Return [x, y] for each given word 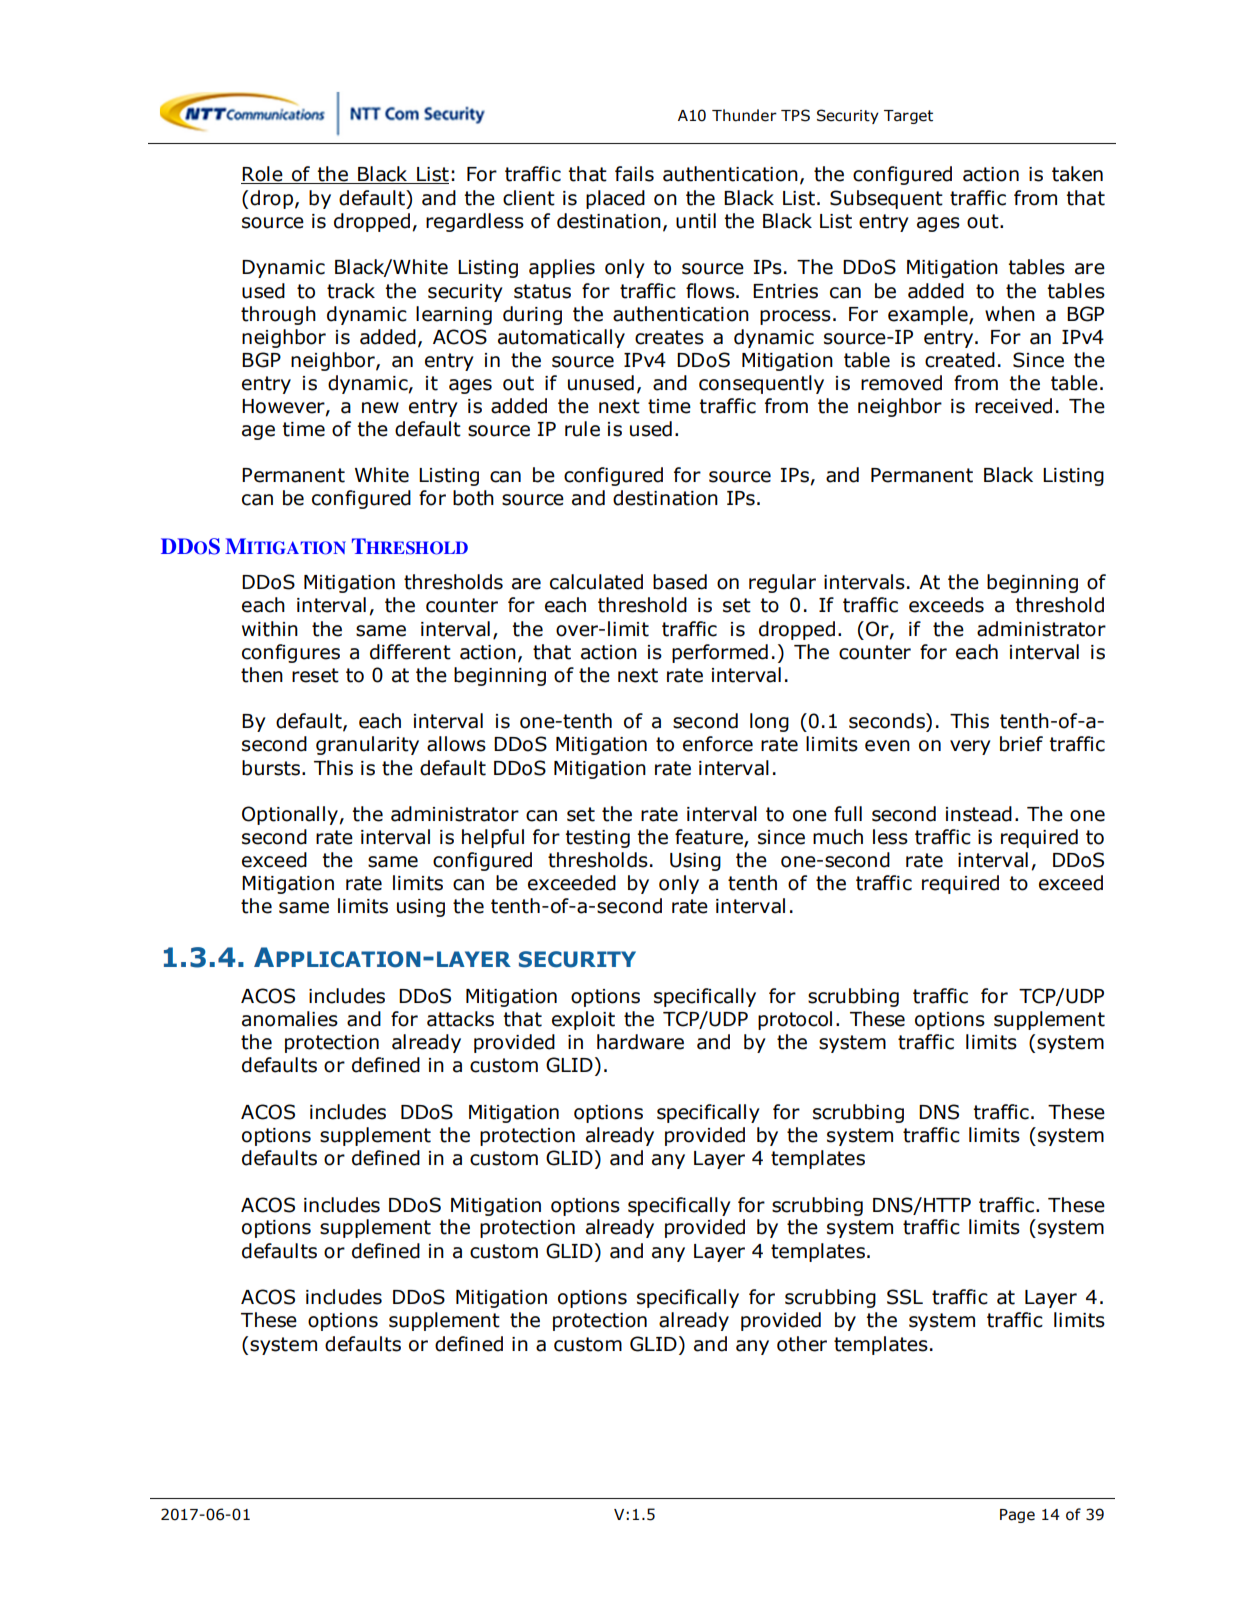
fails [634, 174]
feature [710, 838]
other [802, 1344]
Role [263, 175]
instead [979, 814]
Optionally [291, 815]
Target [908, 117]
